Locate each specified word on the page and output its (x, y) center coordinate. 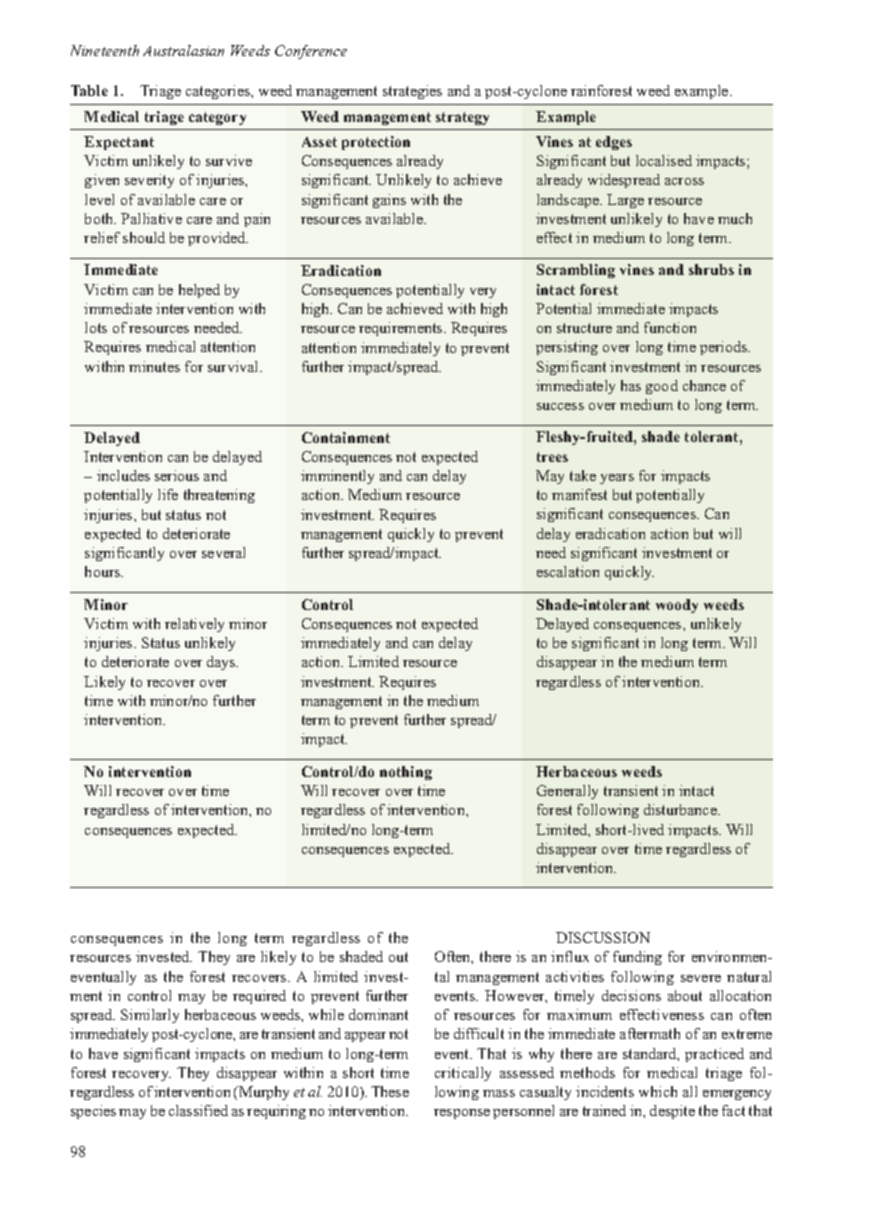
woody (677, 606)
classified (198, 1110)
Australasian (183, 50)
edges (614, 143)
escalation (568, 571)
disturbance (681, 809)
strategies (412, 92)
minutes (154, 366)
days (222, 663)
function (670, 327)
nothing (406, 773)
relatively (194, 625)
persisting (567, 348)
